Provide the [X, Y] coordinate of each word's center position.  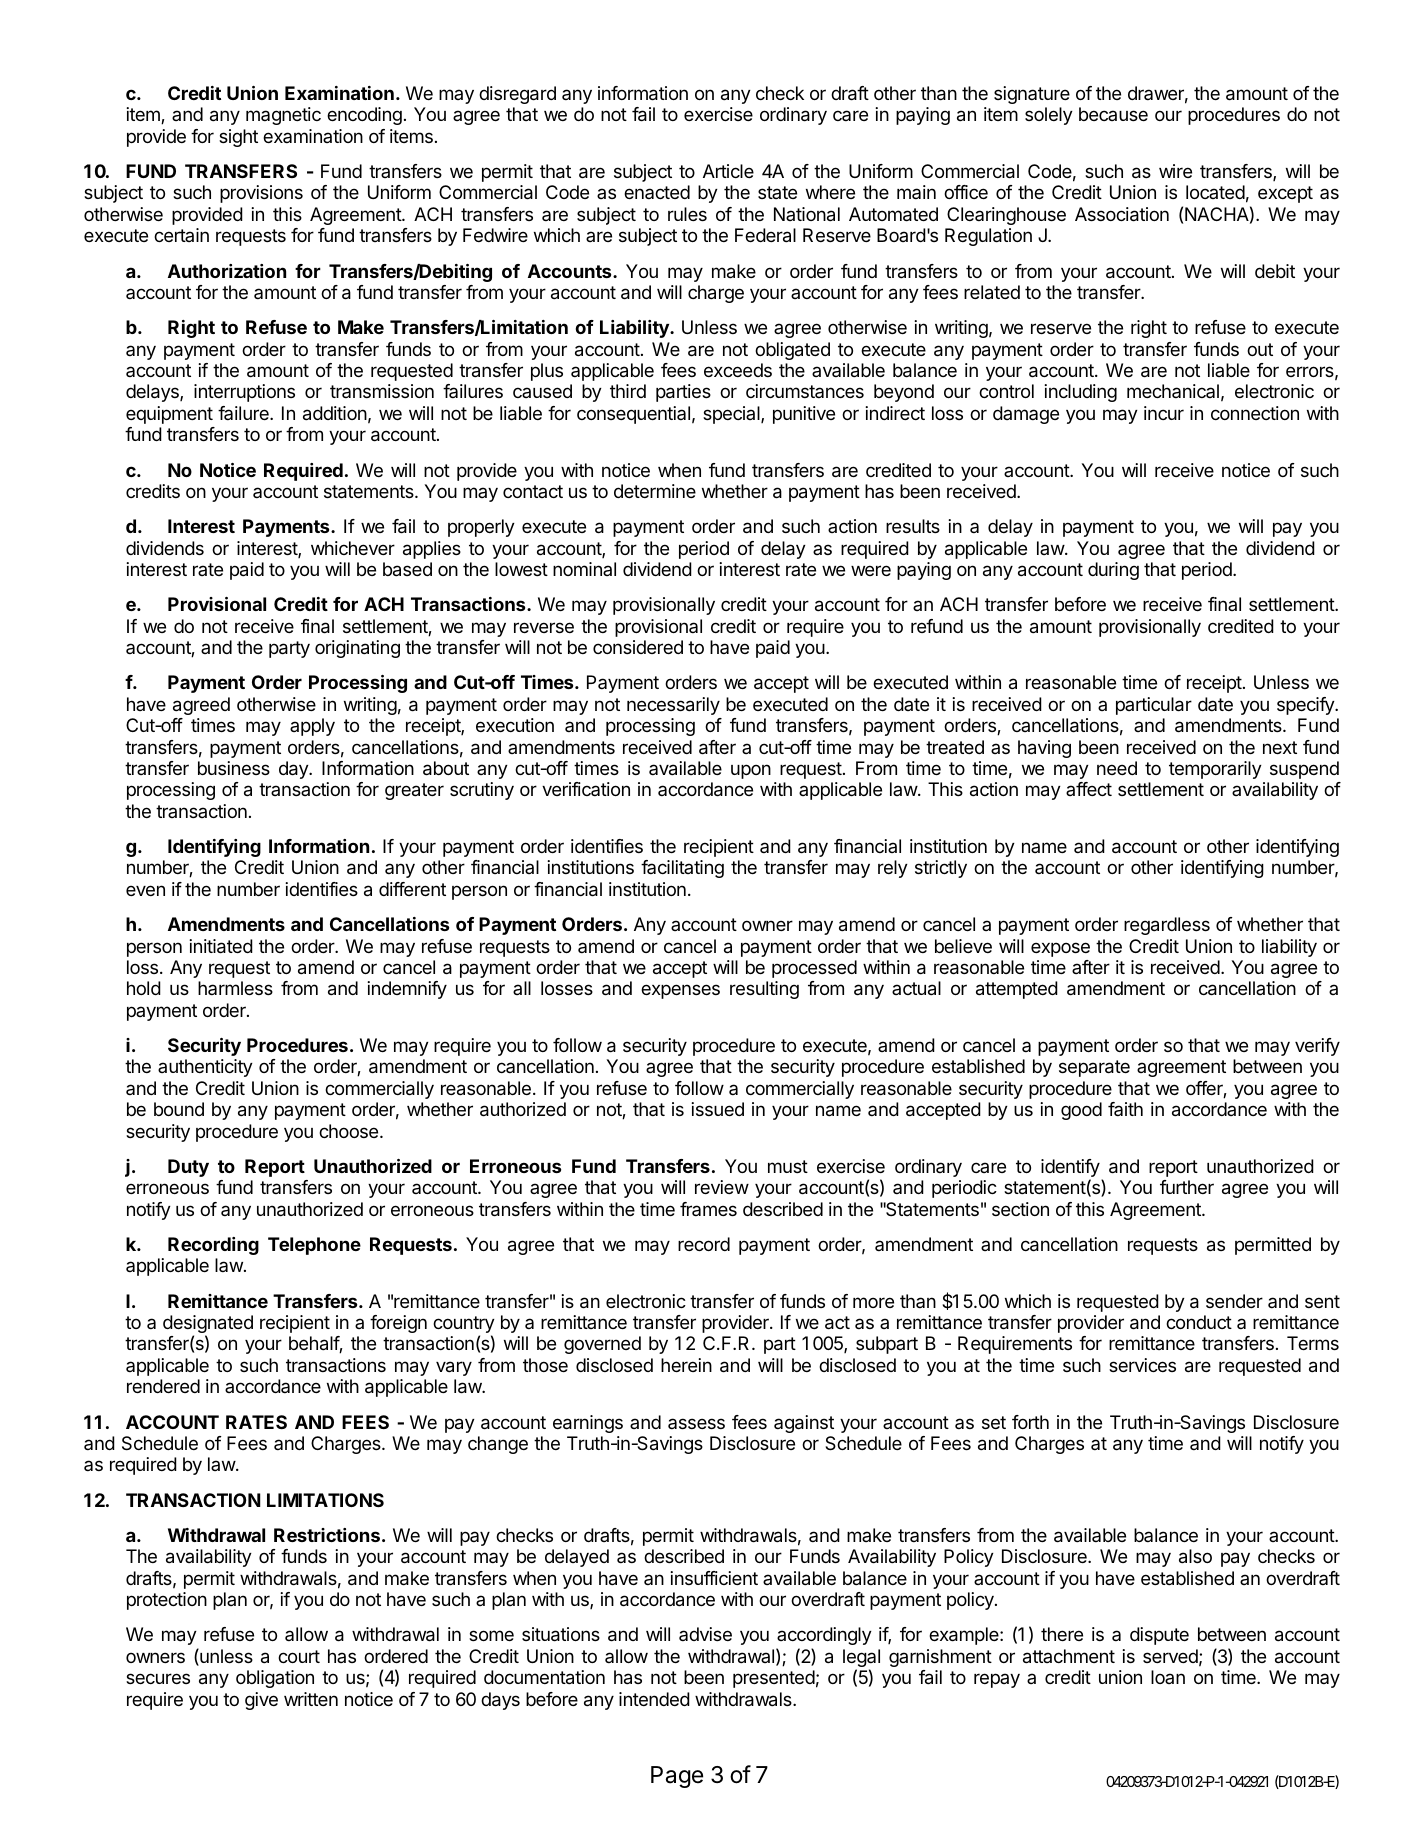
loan [1168, 1677]
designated [208, 1325]
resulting [764, 990]
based [407, 569]
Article [728, 171]
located [1215, 192]
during [1113, 571]
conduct [1199, 1322]
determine [655, 491]
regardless [1167, 926]
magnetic [283, 116]
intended [654, 1699]
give [261, 1701]
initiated [221, 946]
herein [686, 1365]
